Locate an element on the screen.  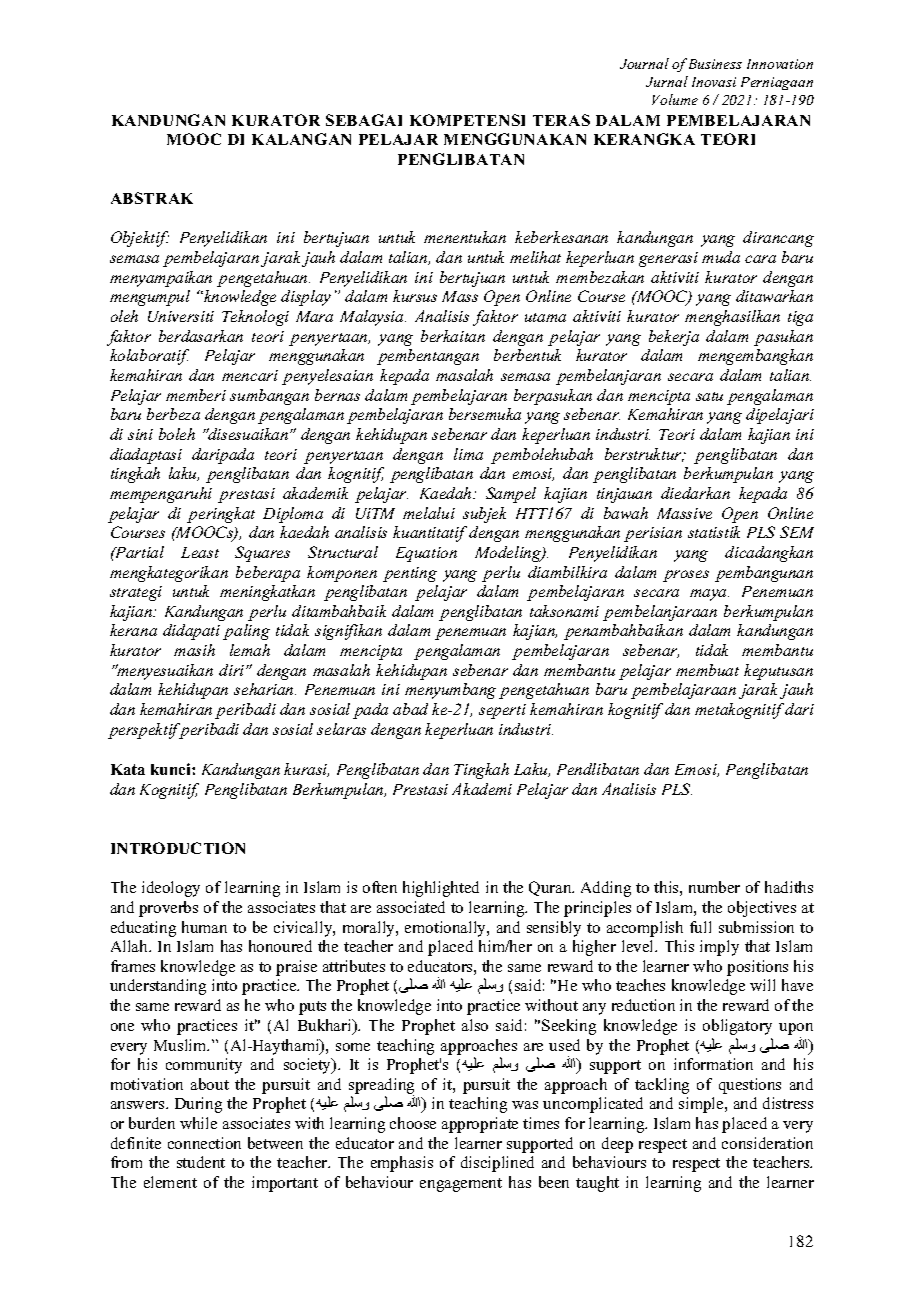
highlighted is located at coordinates (441, 889).
